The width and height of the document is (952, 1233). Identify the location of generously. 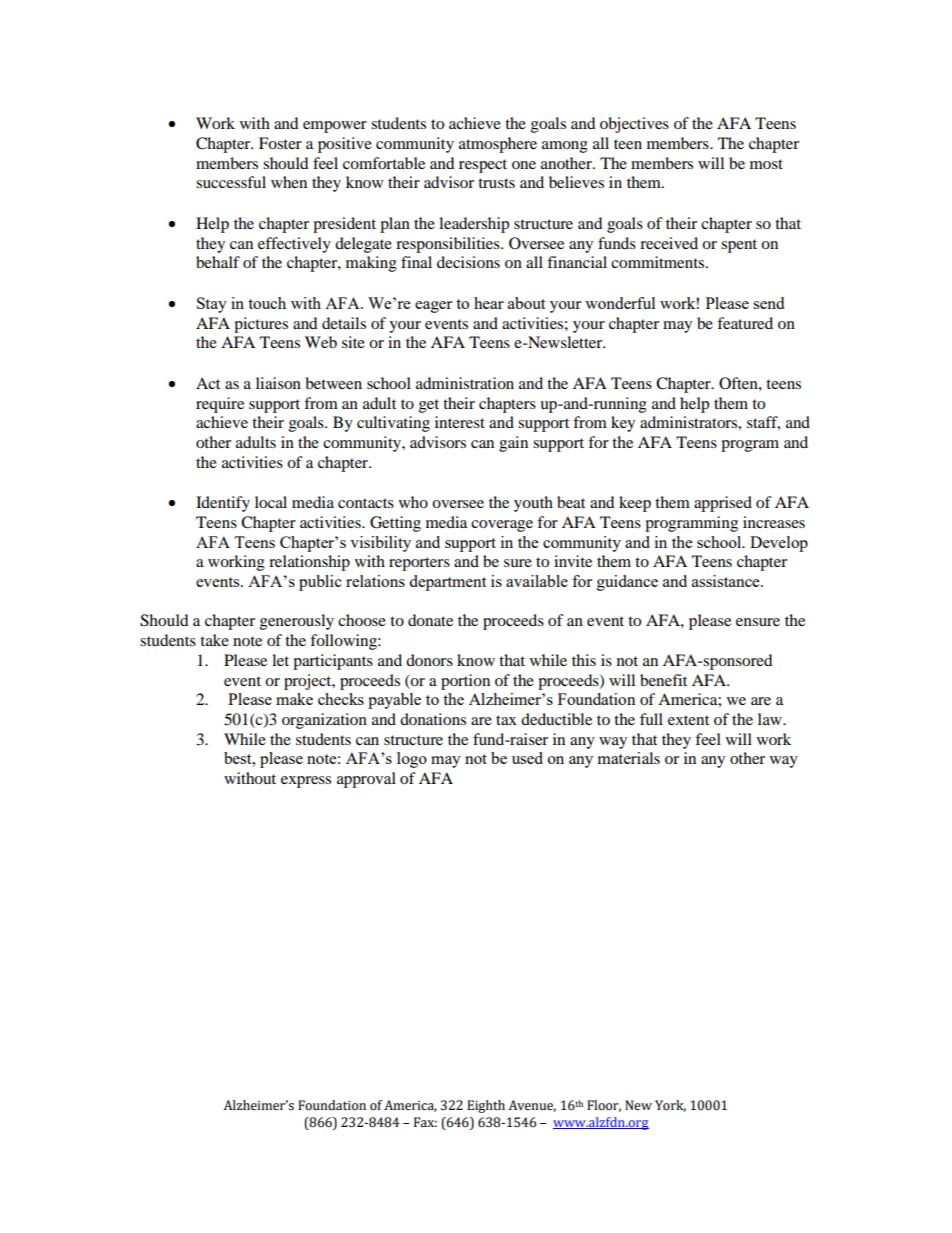
(297, 622).
